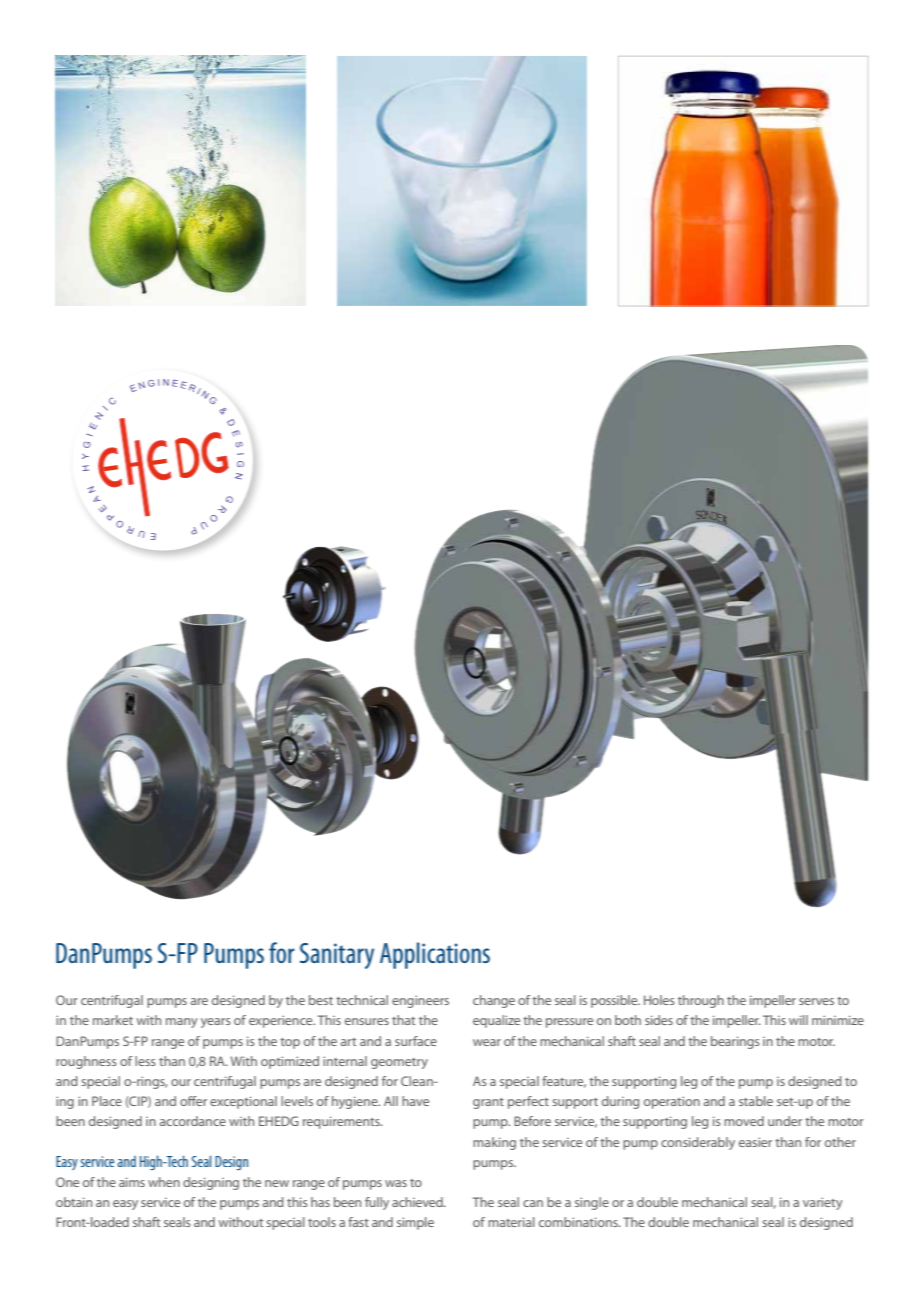 The width and height of the screenshot is (924, 1308). Describe the element at coordinates (701, 1001) in the screenshot. I see `through` at that location.
